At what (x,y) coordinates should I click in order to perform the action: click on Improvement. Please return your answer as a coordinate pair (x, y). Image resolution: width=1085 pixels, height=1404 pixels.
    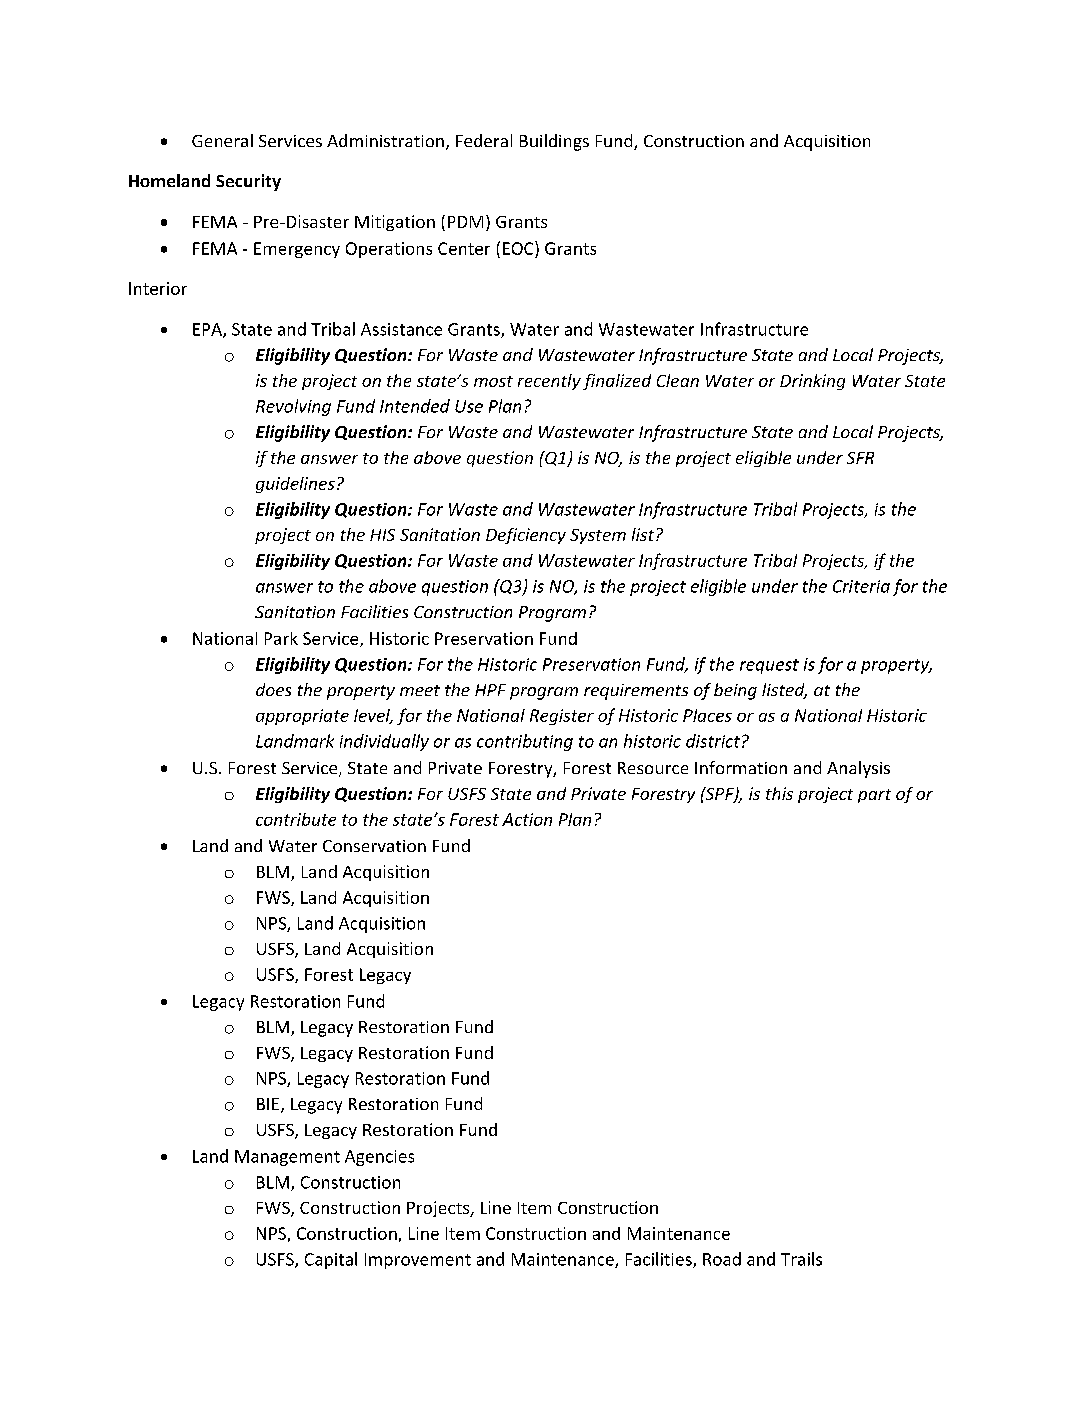
    Looking at the image, I should click on (418, 1261).
